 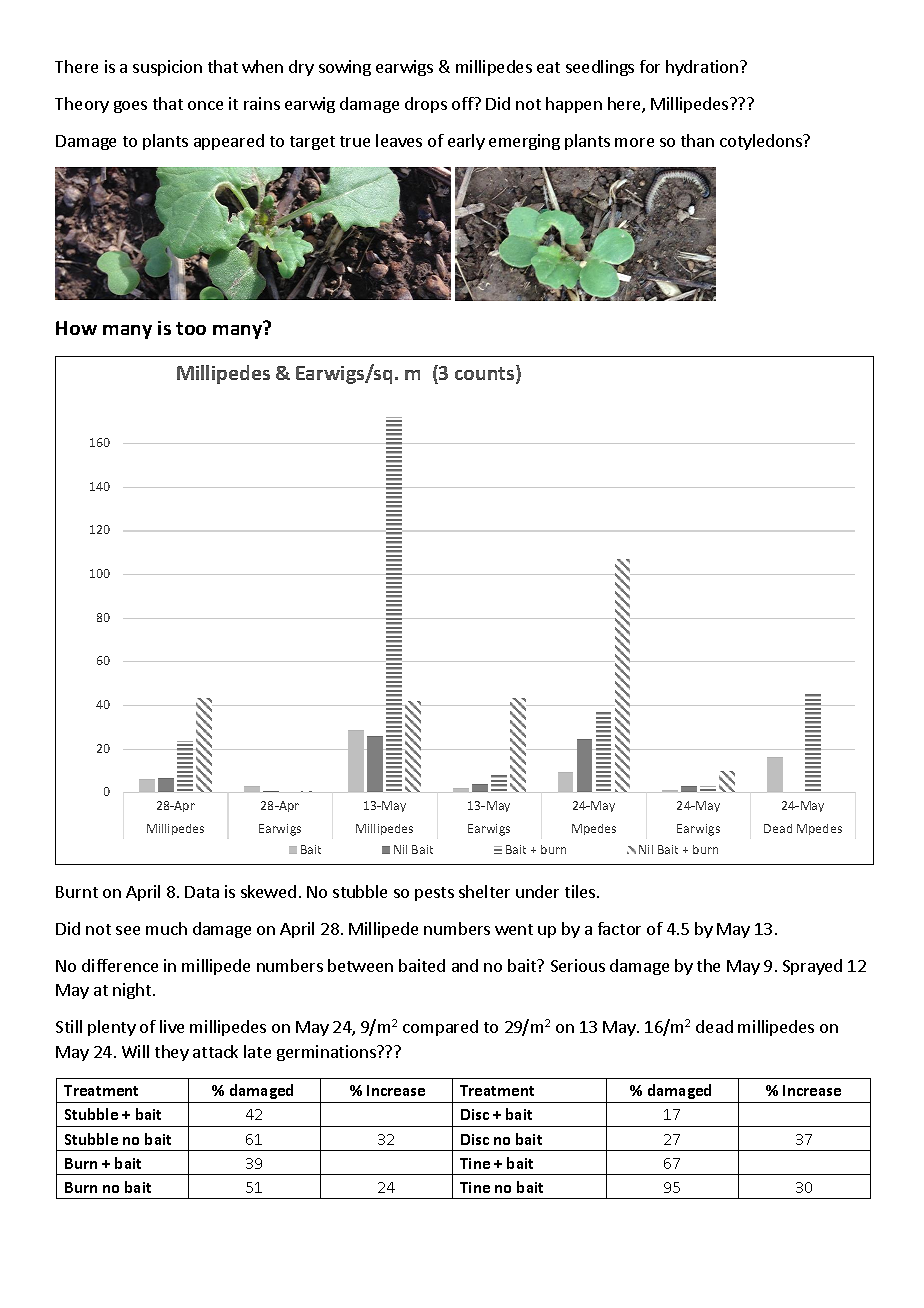 I want to click on tiles, so click(x=581, y=891).
